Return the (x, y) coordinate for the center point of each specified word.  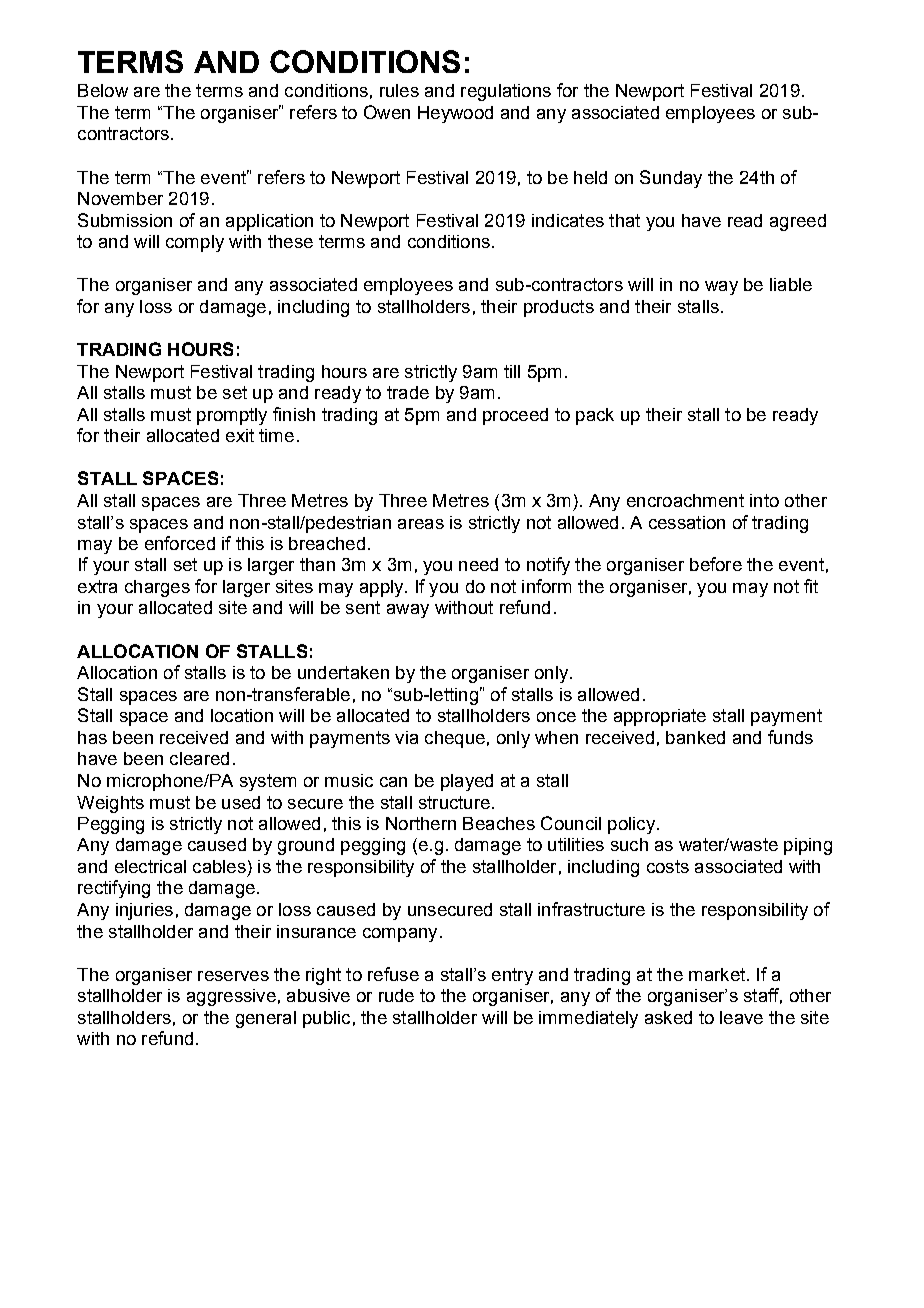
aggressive (231, 997)
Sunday (671, 179)
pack (595, 416)
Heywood (455, 114)
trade (408, 392)
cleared (199, 758)
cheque (455, 739)
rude (396, 995)
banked (695, 737)
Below (103, 90)
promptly (232, 416)
